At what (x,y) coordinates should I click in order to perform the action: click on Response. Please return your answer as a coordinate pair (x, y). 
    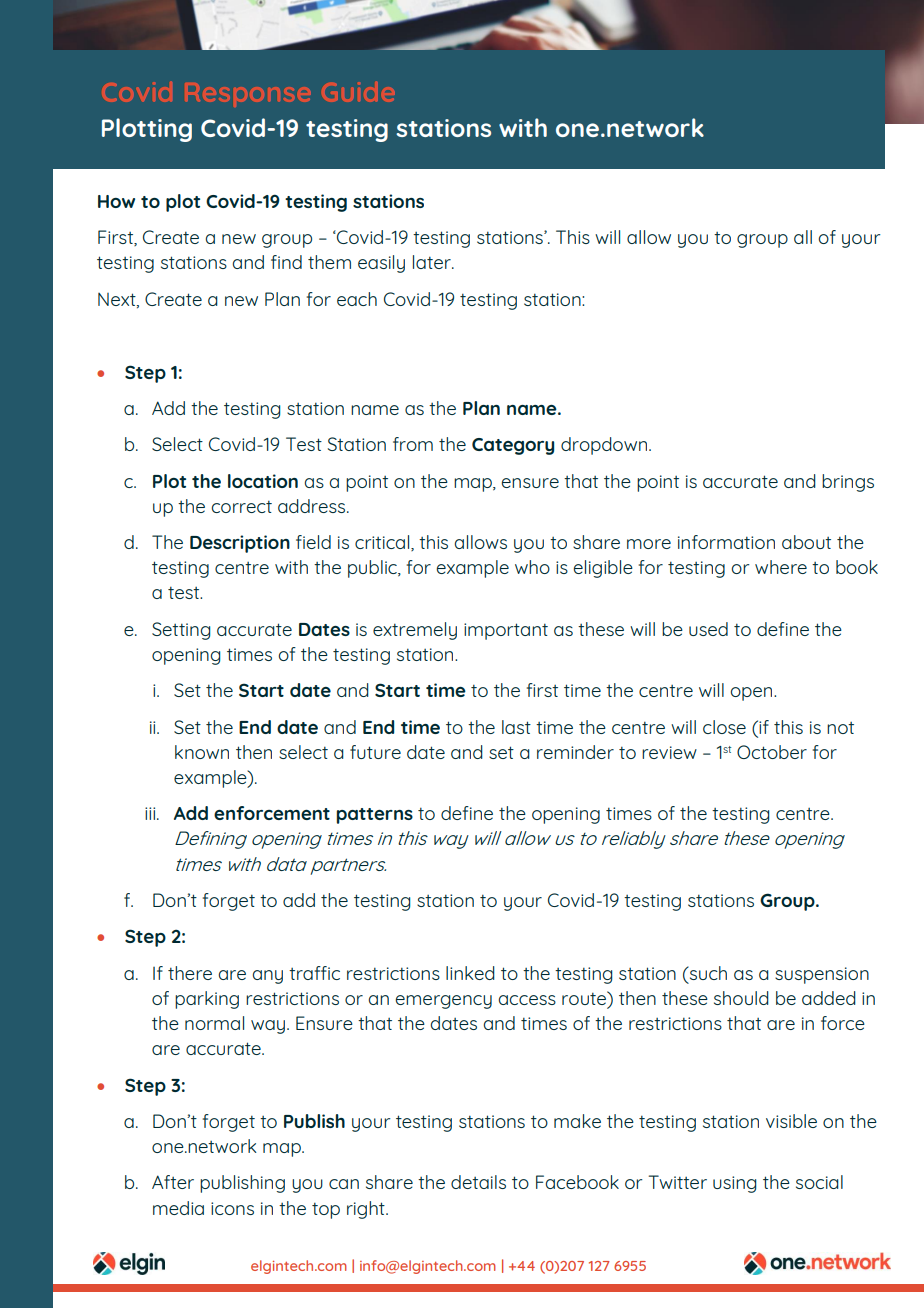
    Looking at the image, I should click on (249, 93).
